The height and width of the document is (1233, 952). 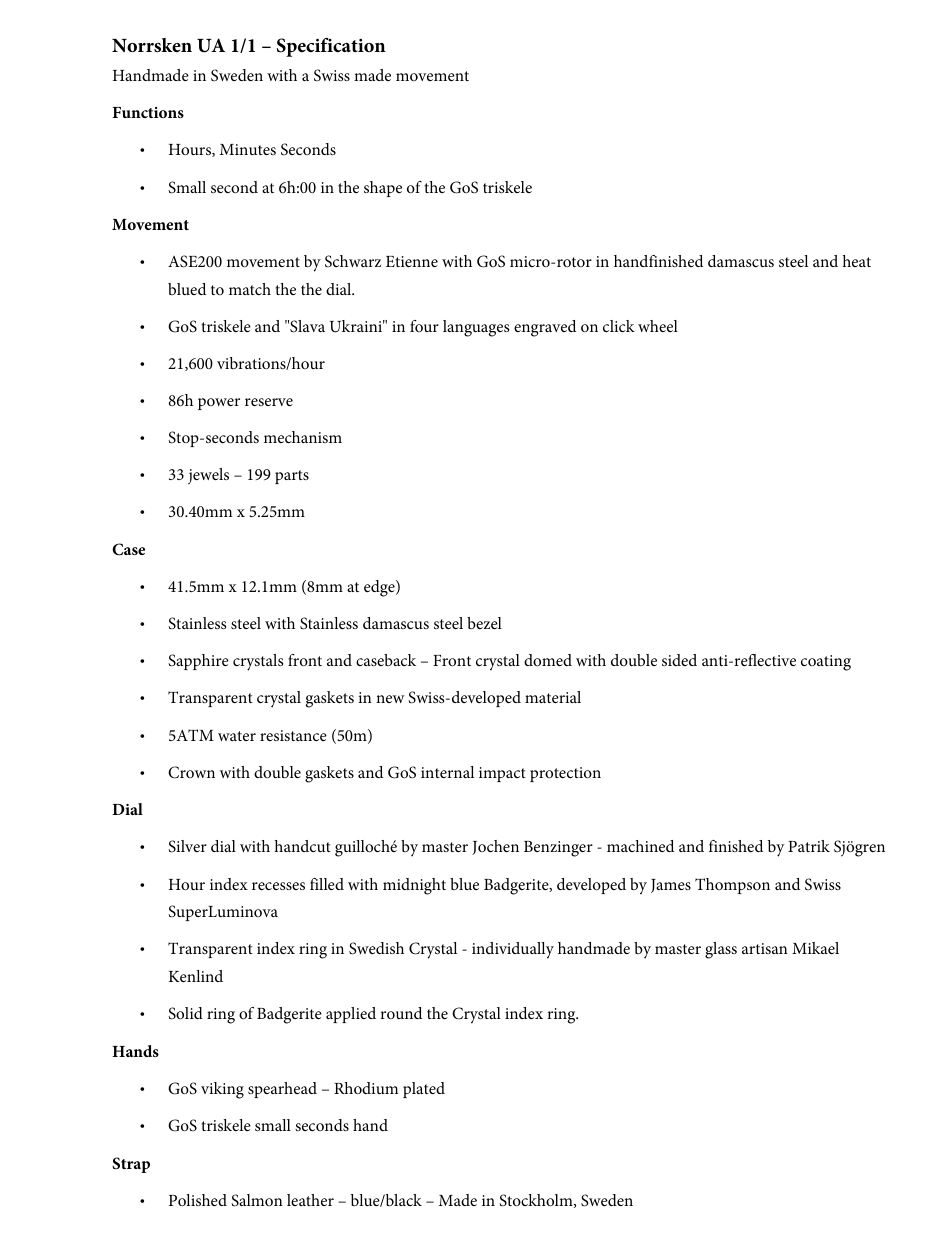 What do you see at coordinates (331, 47) in the document?
I see `Specification` at bounding box center [331, 47].
